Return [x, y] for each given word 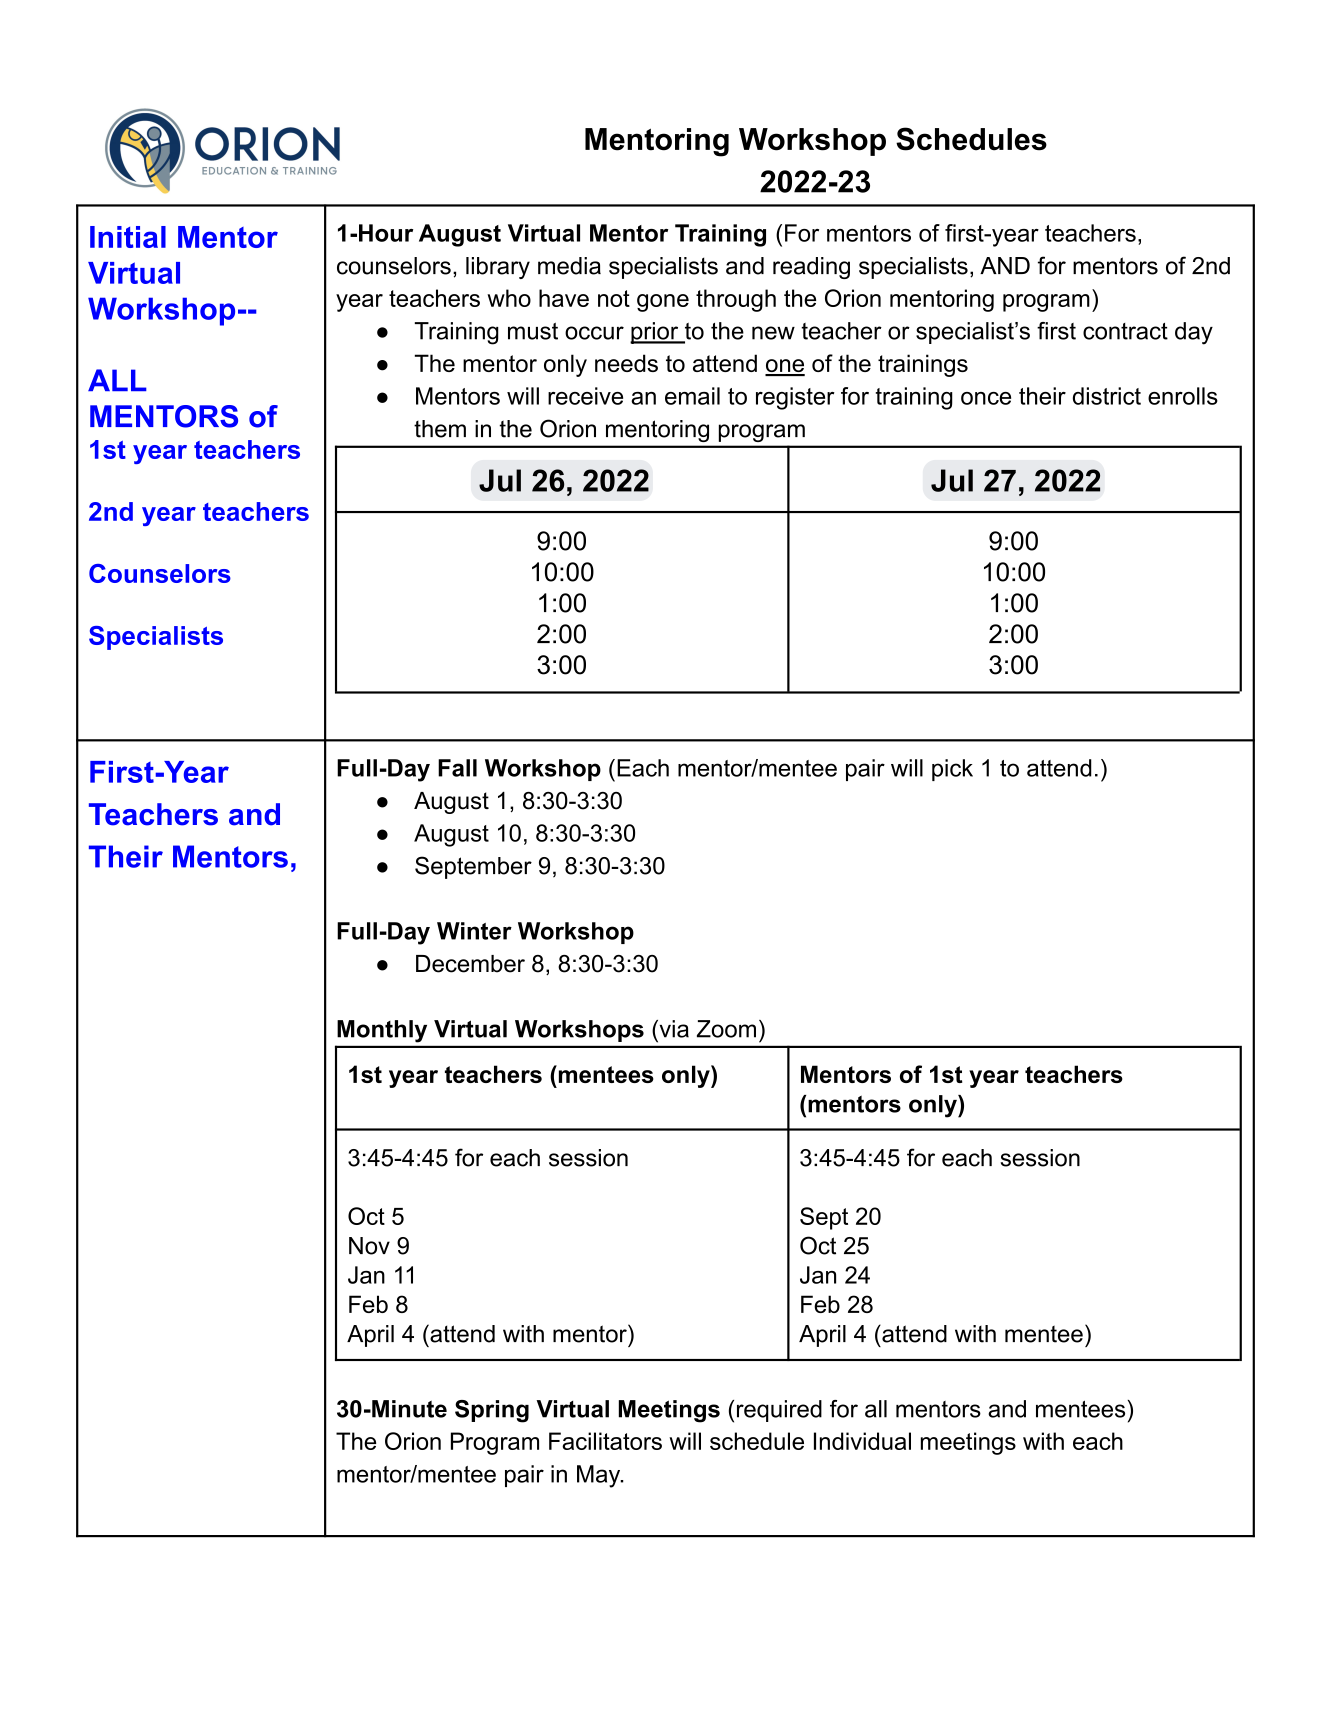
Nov [369, 1246]
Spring [492, 1411]
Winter [474, 931]
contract [1125, 331]
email [692, 396]
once [986, 398]
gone [663, 303]
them [440, 429]
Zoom [726, 1029]
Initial [128, 237]
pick [952, 770]
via [673, 1029]
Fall [457, 768]
